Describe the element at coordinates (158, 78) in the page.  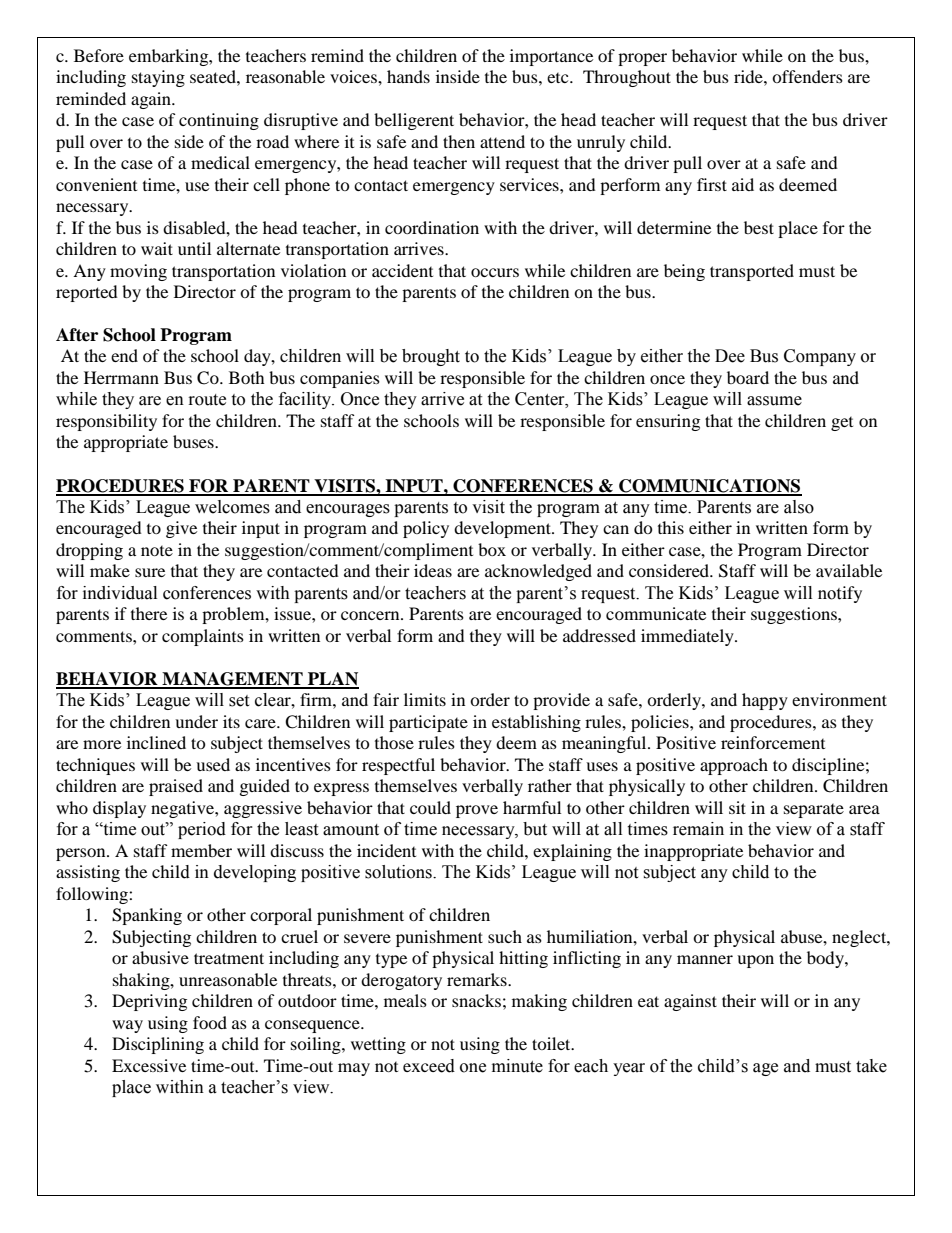
I see `staying` at that location.
